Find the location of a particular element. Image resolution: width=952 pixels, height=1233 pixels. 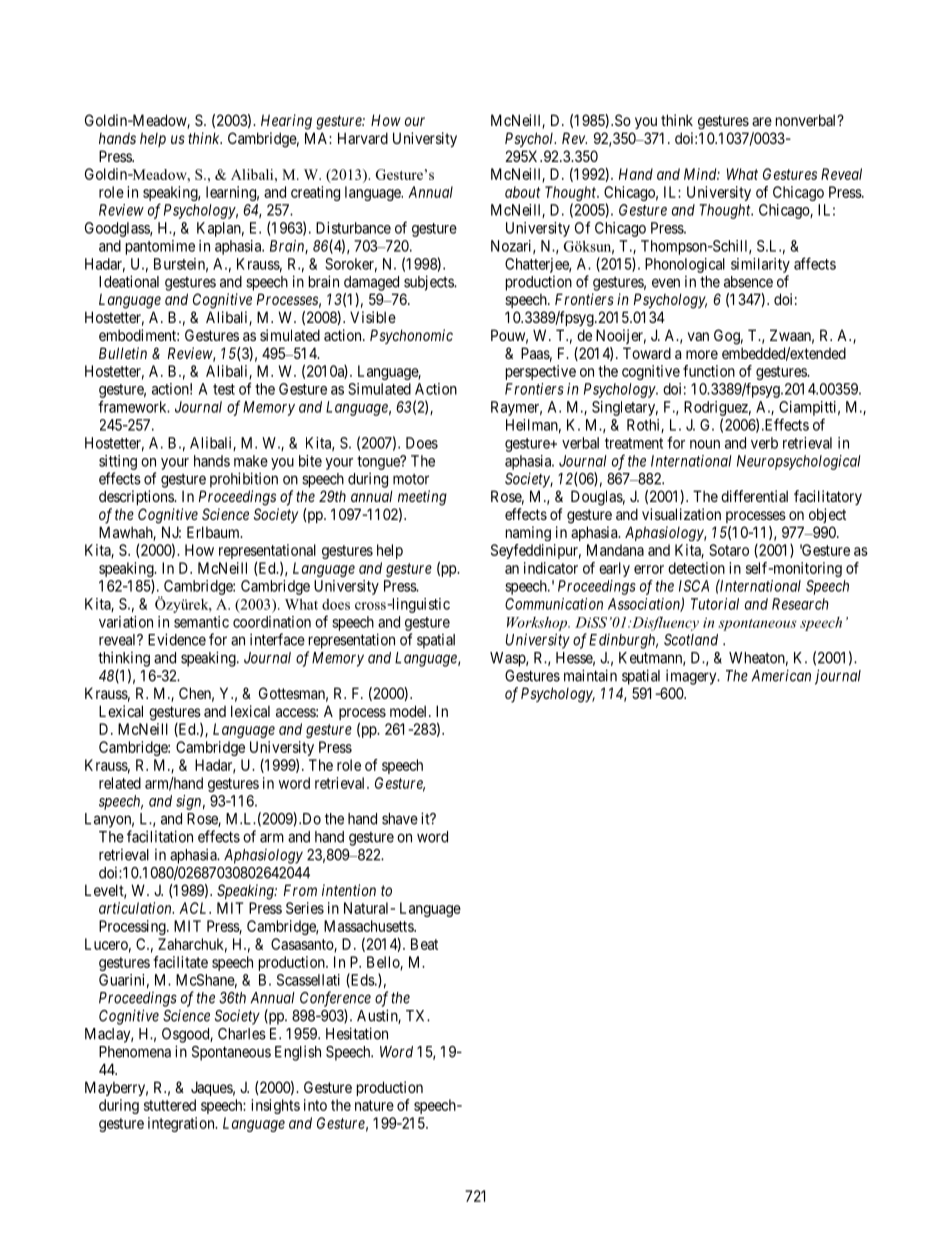

stuttered is located at coordinates (170, 1105).
